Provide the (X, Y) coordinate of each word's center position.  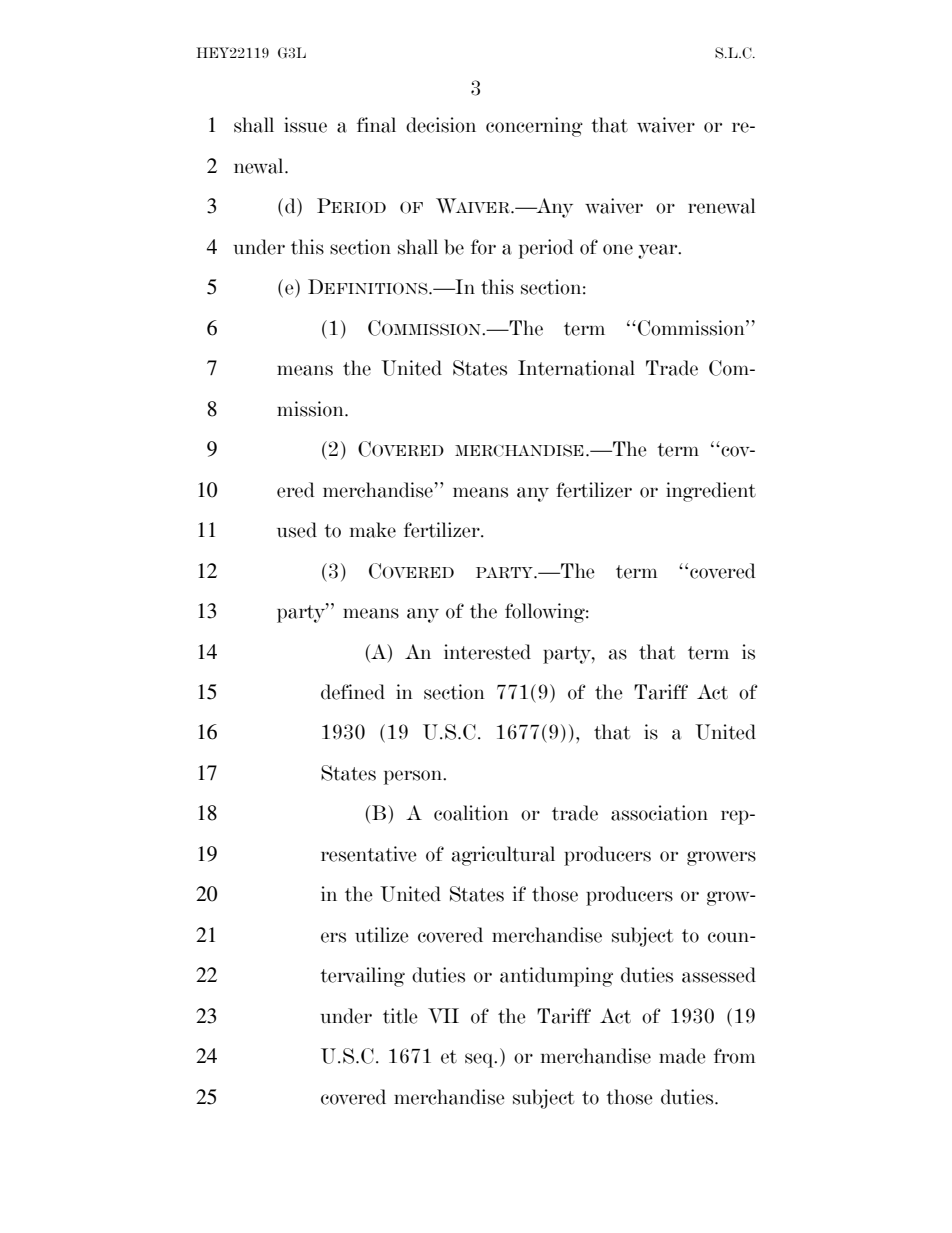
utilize (382, 935)
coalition (471, 813)
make (373, 530)
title (400, 1016)
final (376, 125)
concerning (534, 127)
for (483, 247)
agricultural (503, 856)
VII (443, 1015)
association (659, 813)
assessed (719, 975)
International (576, 368)
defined (353, 692)
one (618, 249)
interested (487, 652)
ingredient (711, 492)
